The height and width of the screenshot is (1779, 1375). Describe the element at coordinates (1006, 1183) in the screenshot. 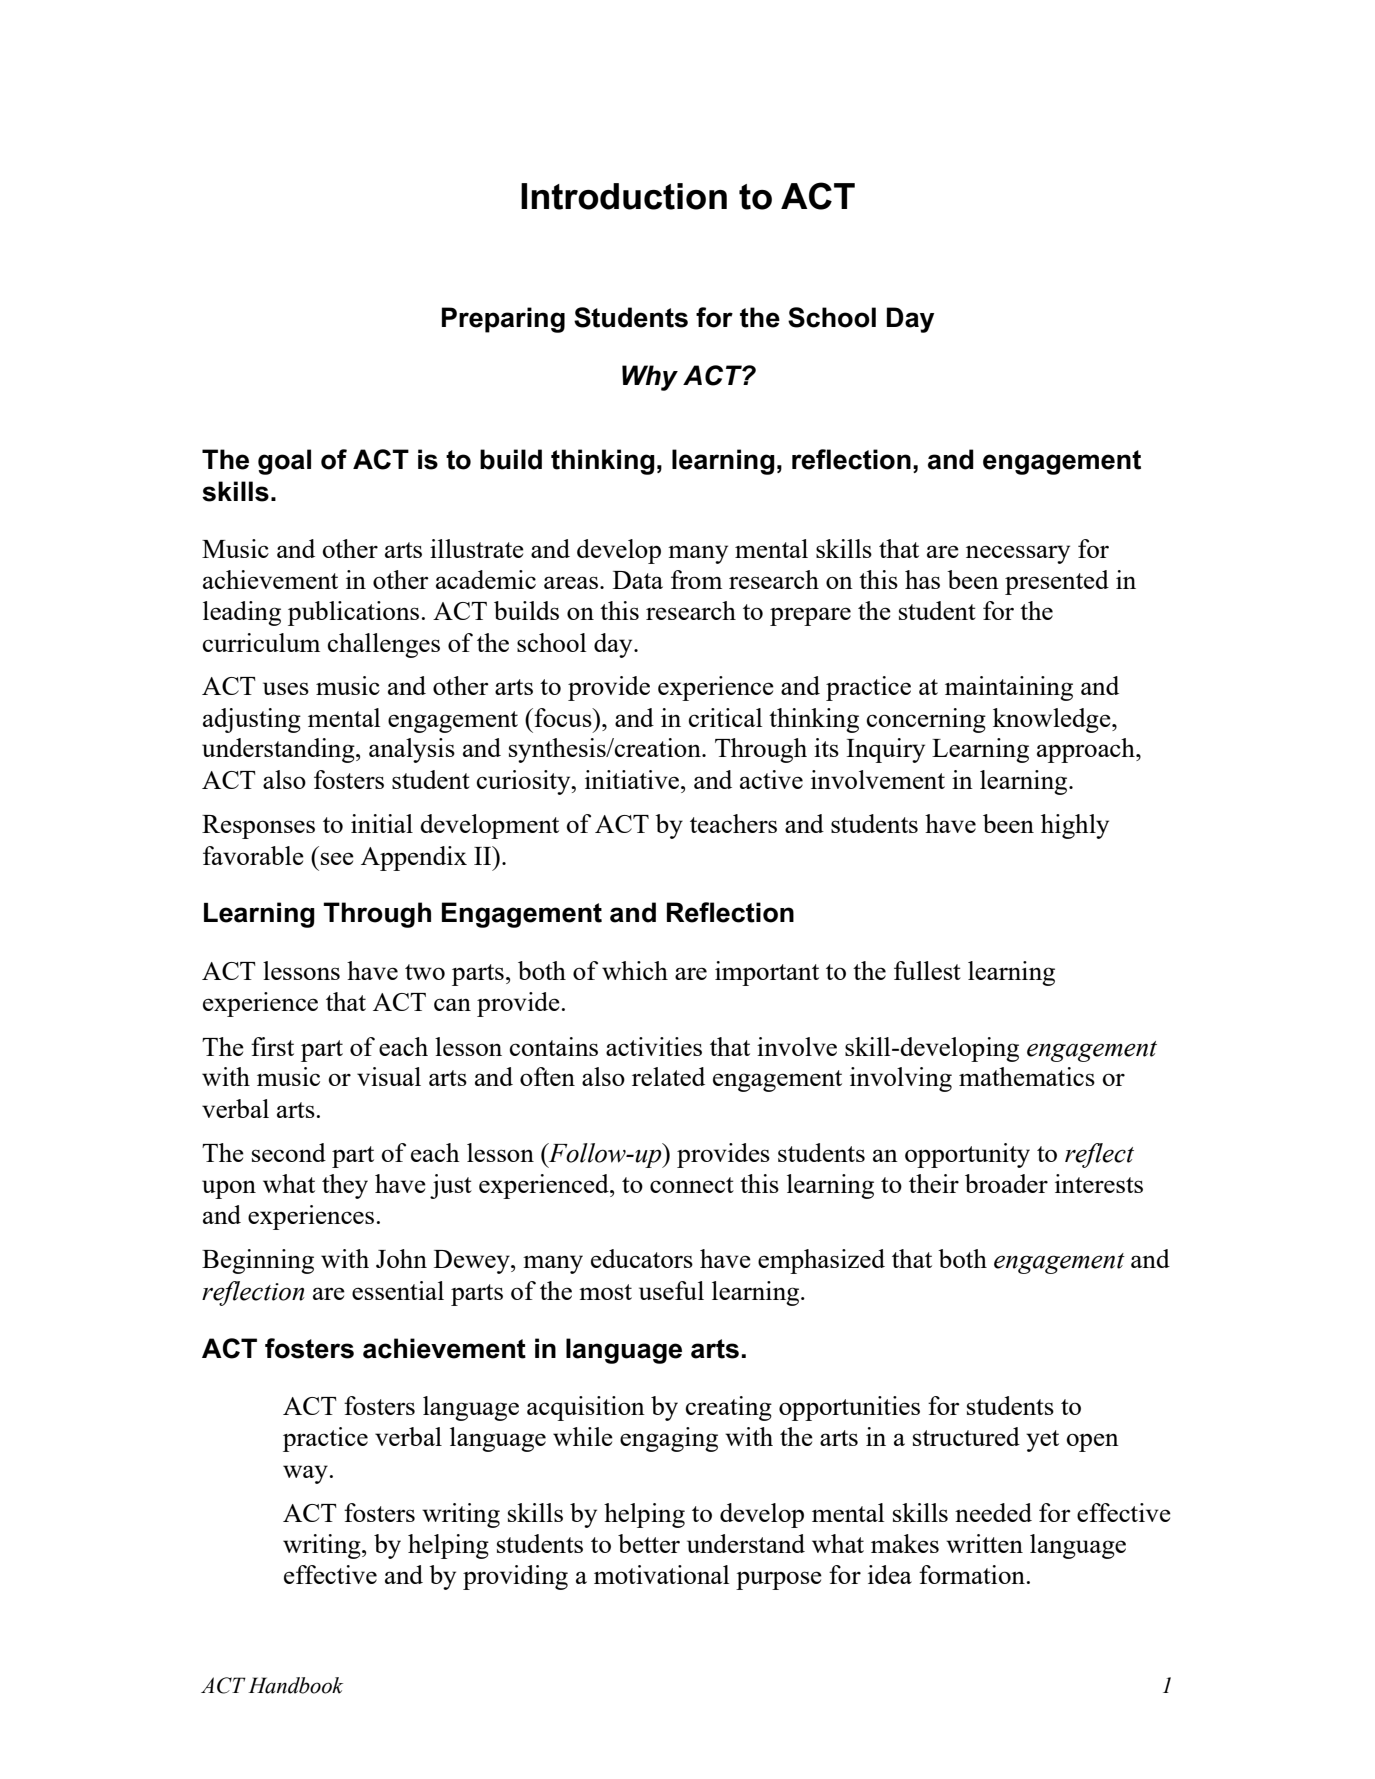

I see `broader` at that location.
